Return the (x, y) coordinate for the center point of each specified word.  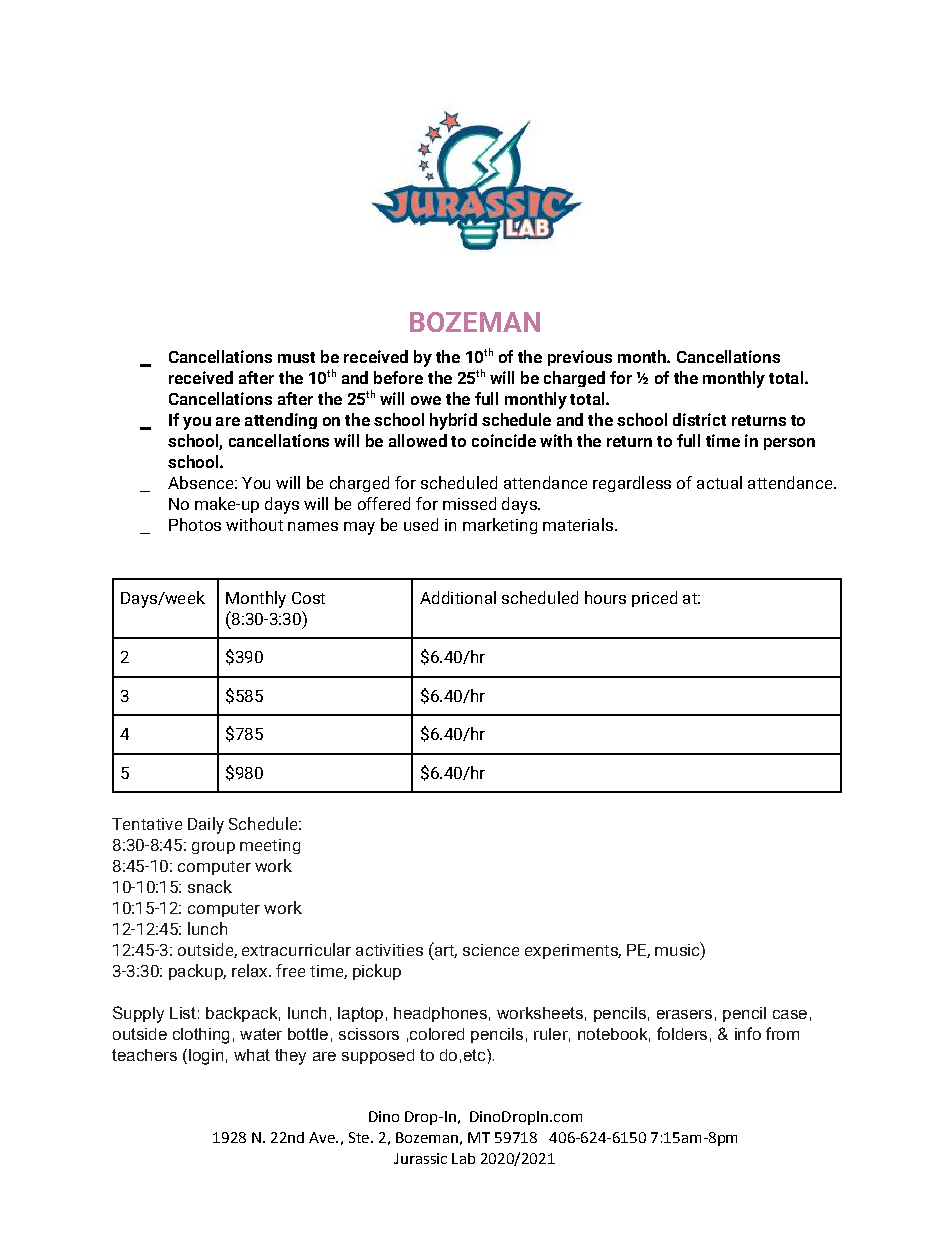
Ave (323, 1137)
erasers (684, 1014)
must (296, 357)
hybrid (453, 421)
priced (654, 599)
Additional (458, 597)
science (491, 950)
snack (210, 886)
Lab (463, 1158)
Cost (308, 598)
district (699, 419)
